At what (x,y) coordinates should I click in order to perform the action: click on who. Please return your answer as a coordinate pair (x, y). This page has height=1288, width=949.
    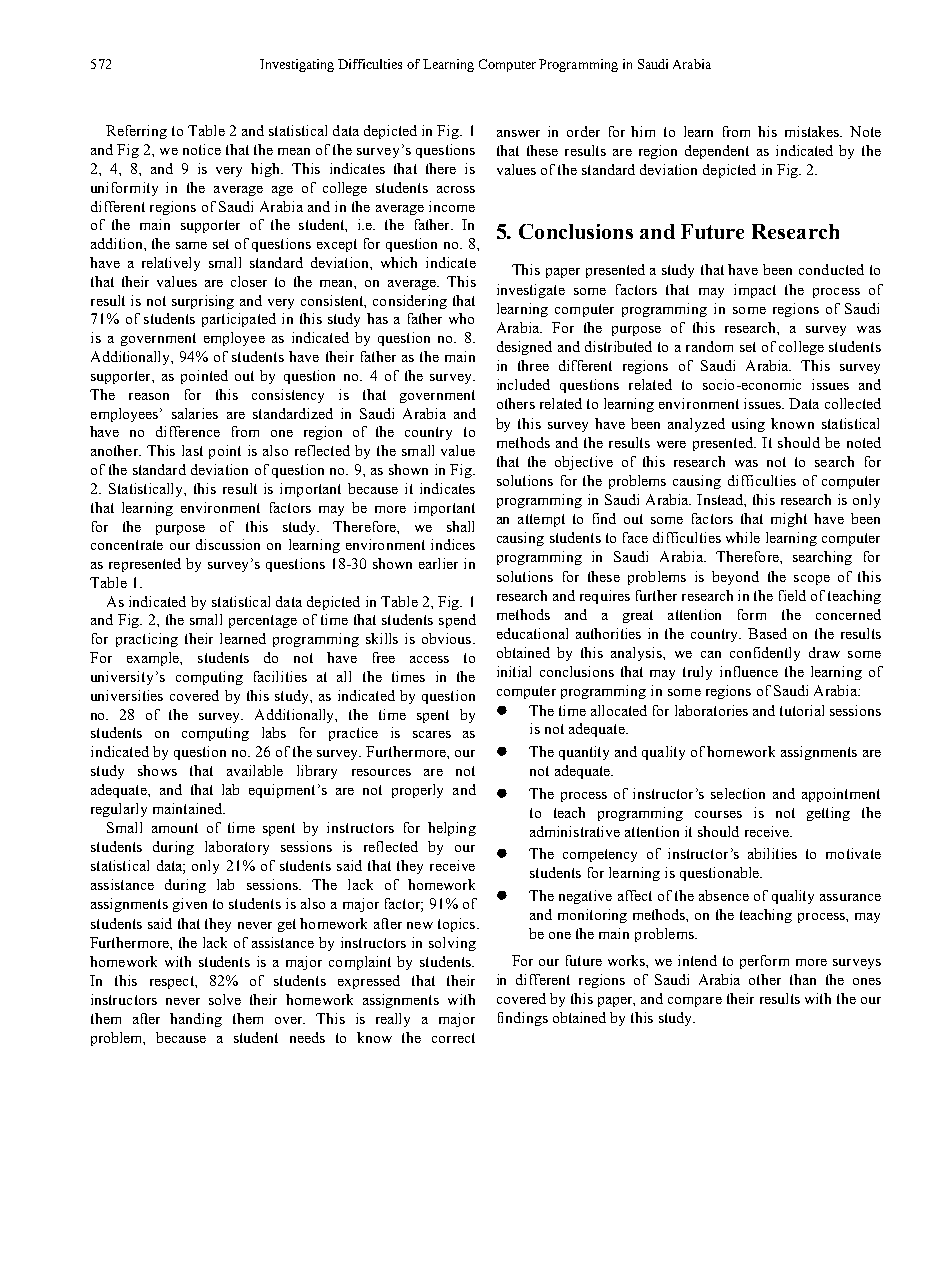
    Looking at the image, I should click on (461, 318).
